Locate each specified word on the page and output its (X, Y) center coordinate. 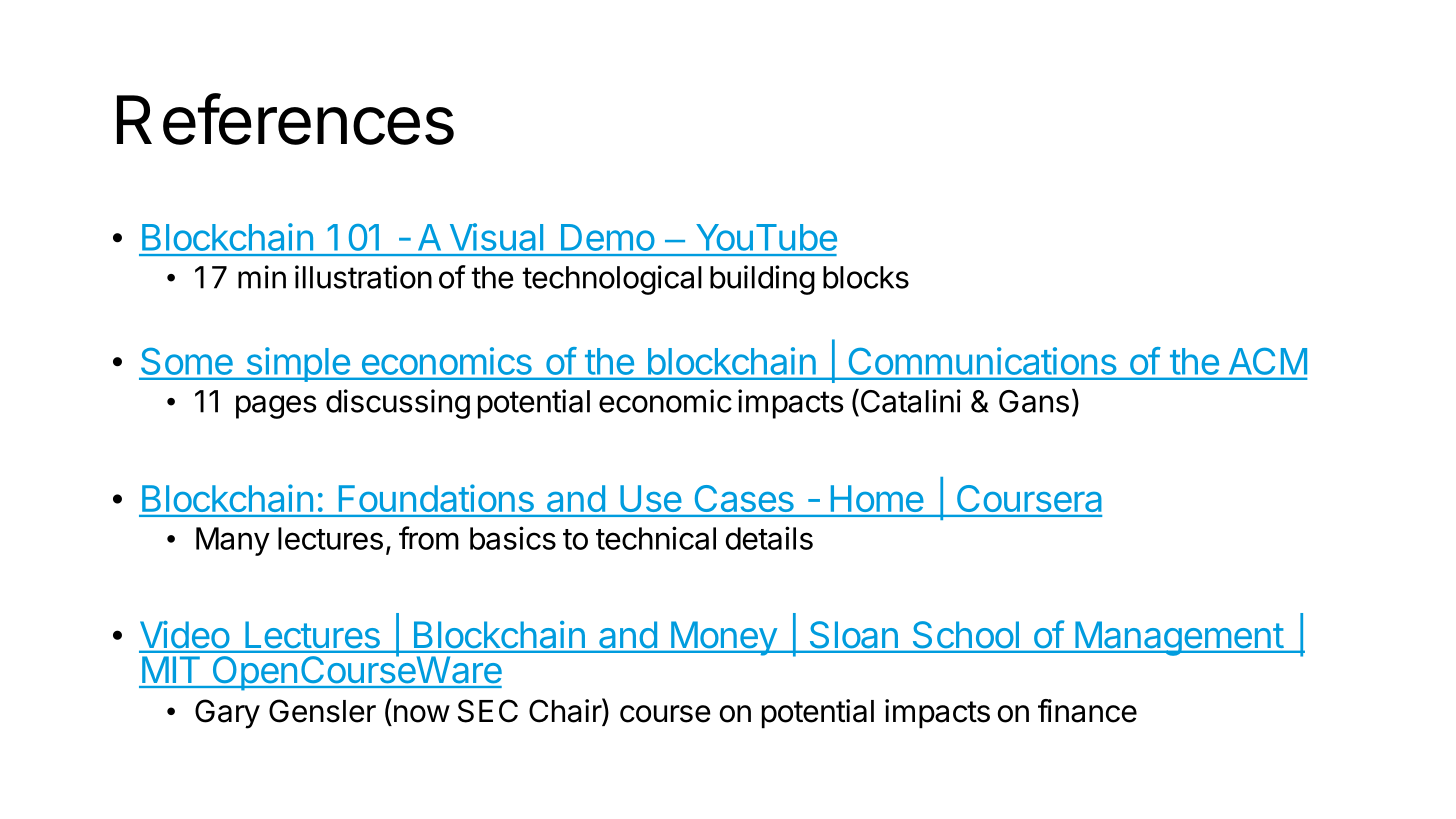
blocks (866, 277)
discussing (398, 404)
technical (656, 538)
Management (1178, 638)
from (429, 538)
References (285, 119)
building (762, 280)
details (769, 538)
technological (612, 280)
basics (513, 538)
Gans (1034, 401)
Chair (566, 711)
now (422, 714)
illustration (363, 277)
